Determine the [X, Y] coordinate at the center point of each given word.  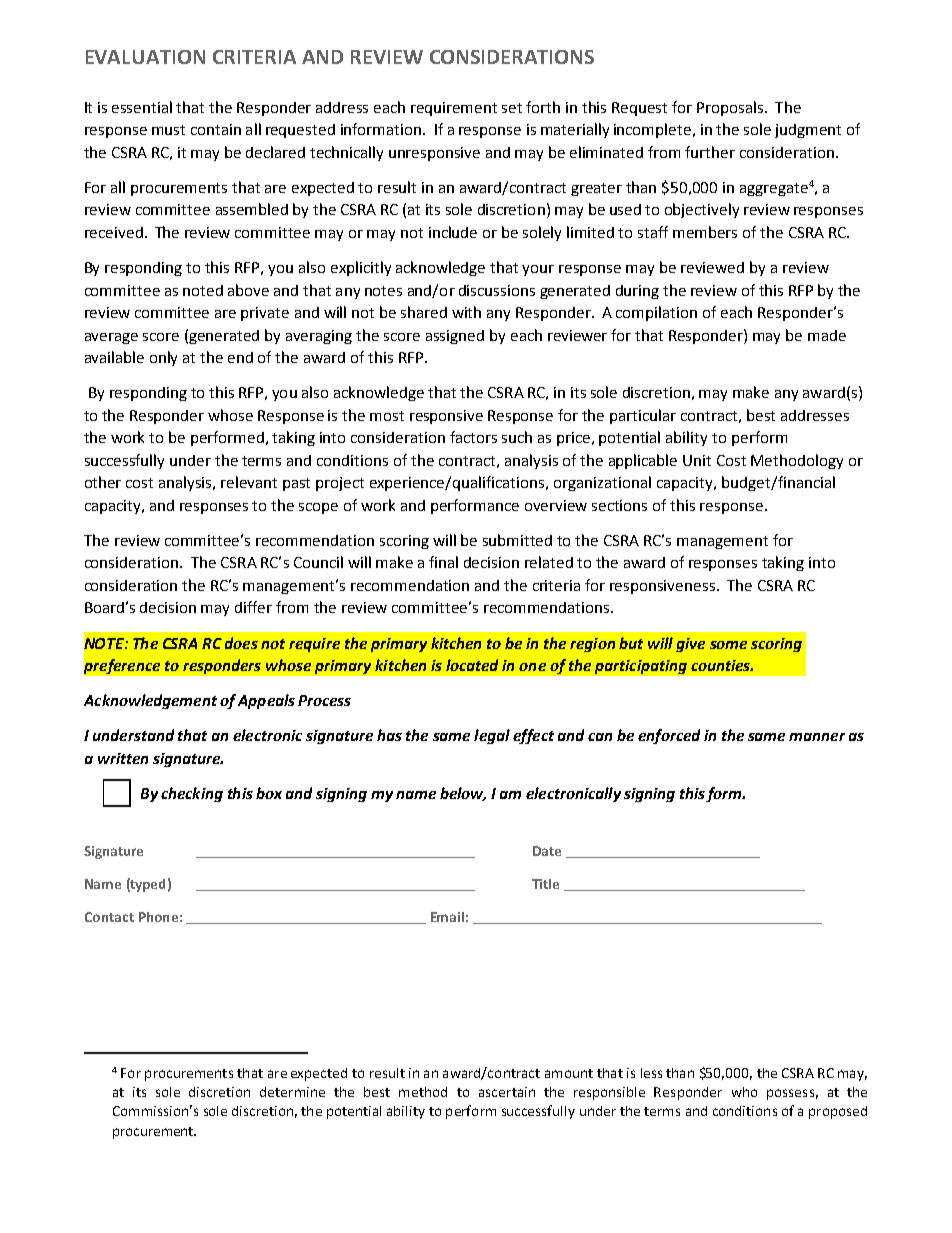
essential [142, 107]
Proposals [731, 108]
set [512, 108]
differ [253, 607]
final [443, 562]
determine [292, 1092]
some [728, 645]
